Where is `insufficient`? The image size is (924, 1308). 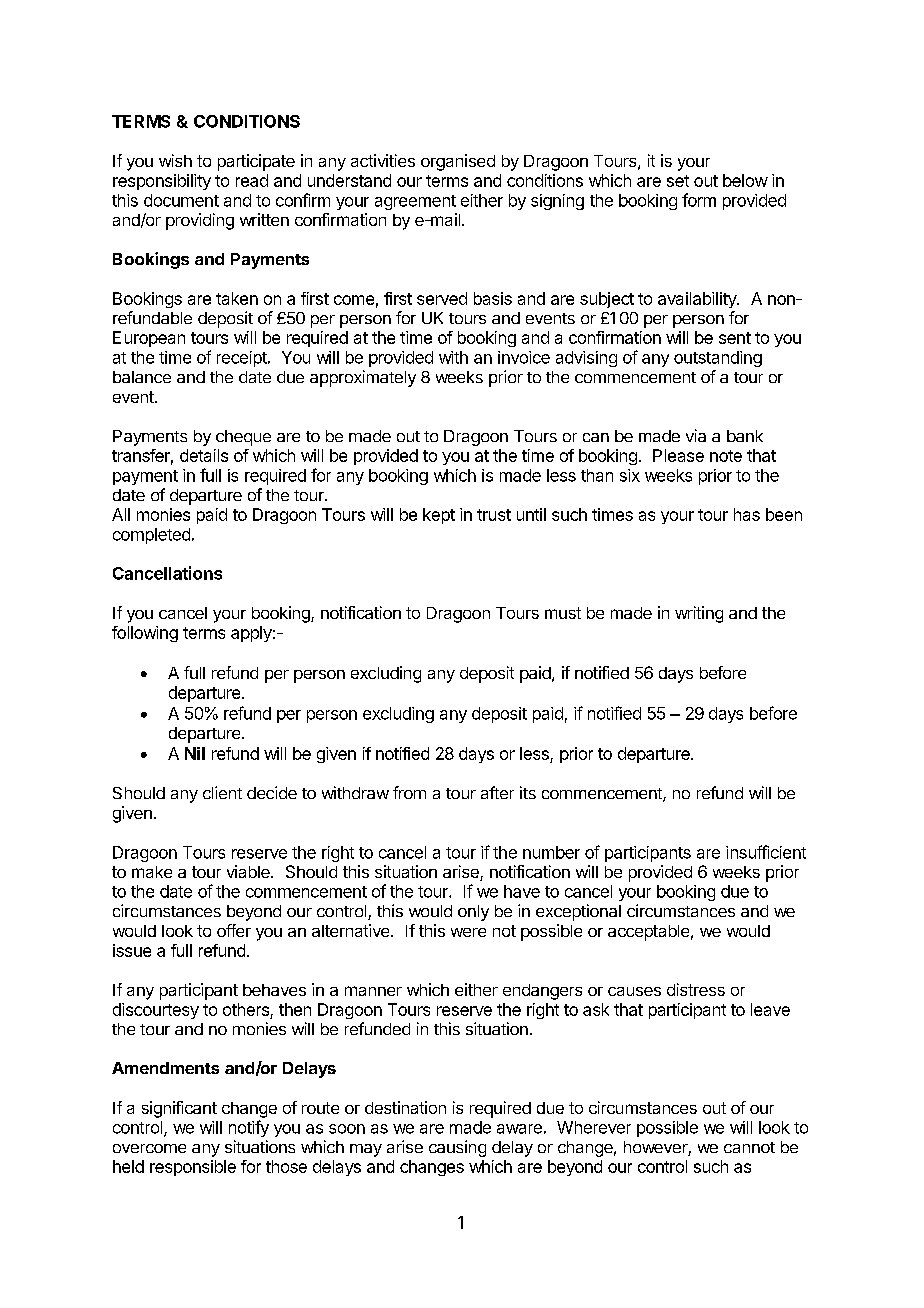
insufficient is located at coordinates (766, 852).
